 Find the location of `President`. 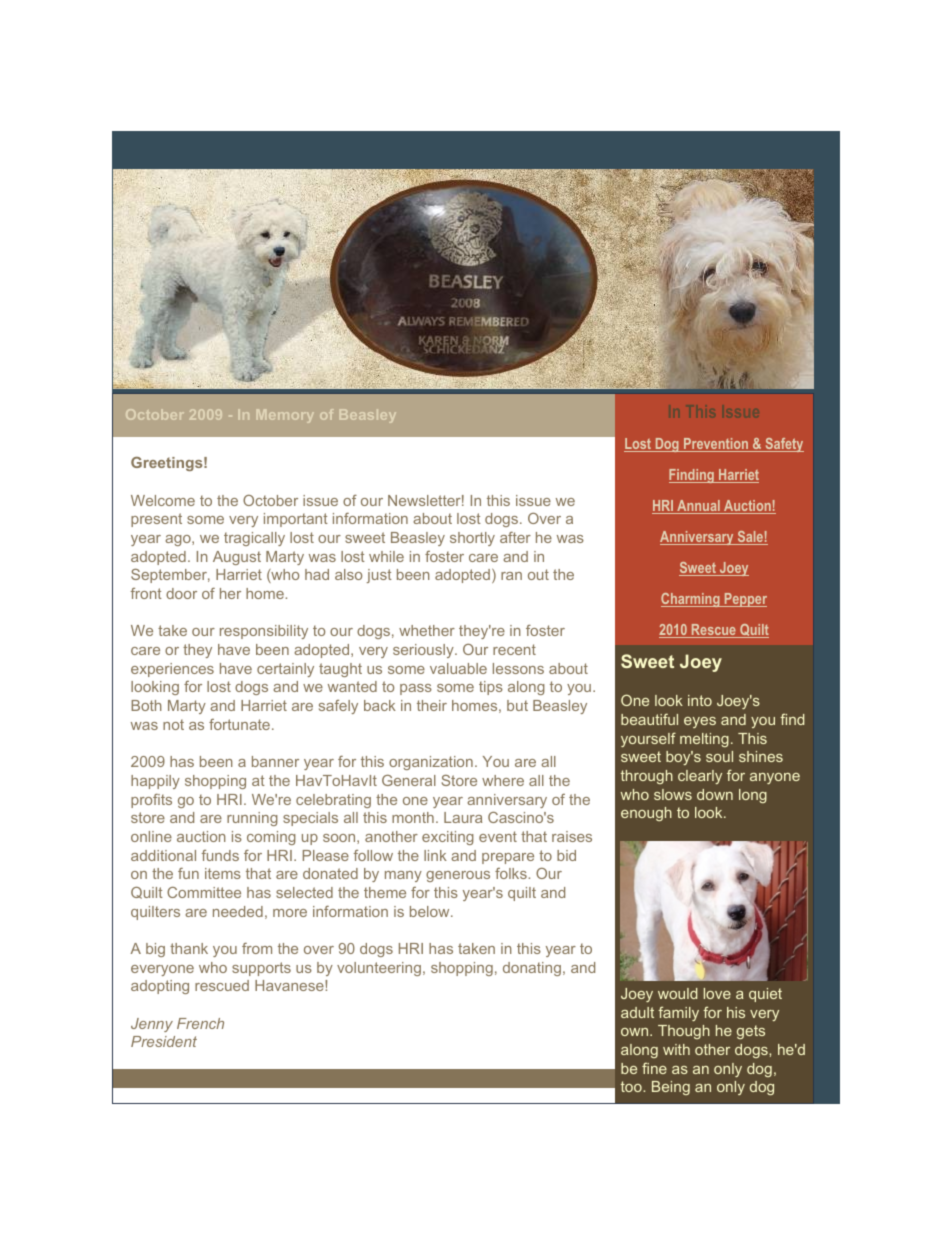

President is located at coordinates (164, 1041).
